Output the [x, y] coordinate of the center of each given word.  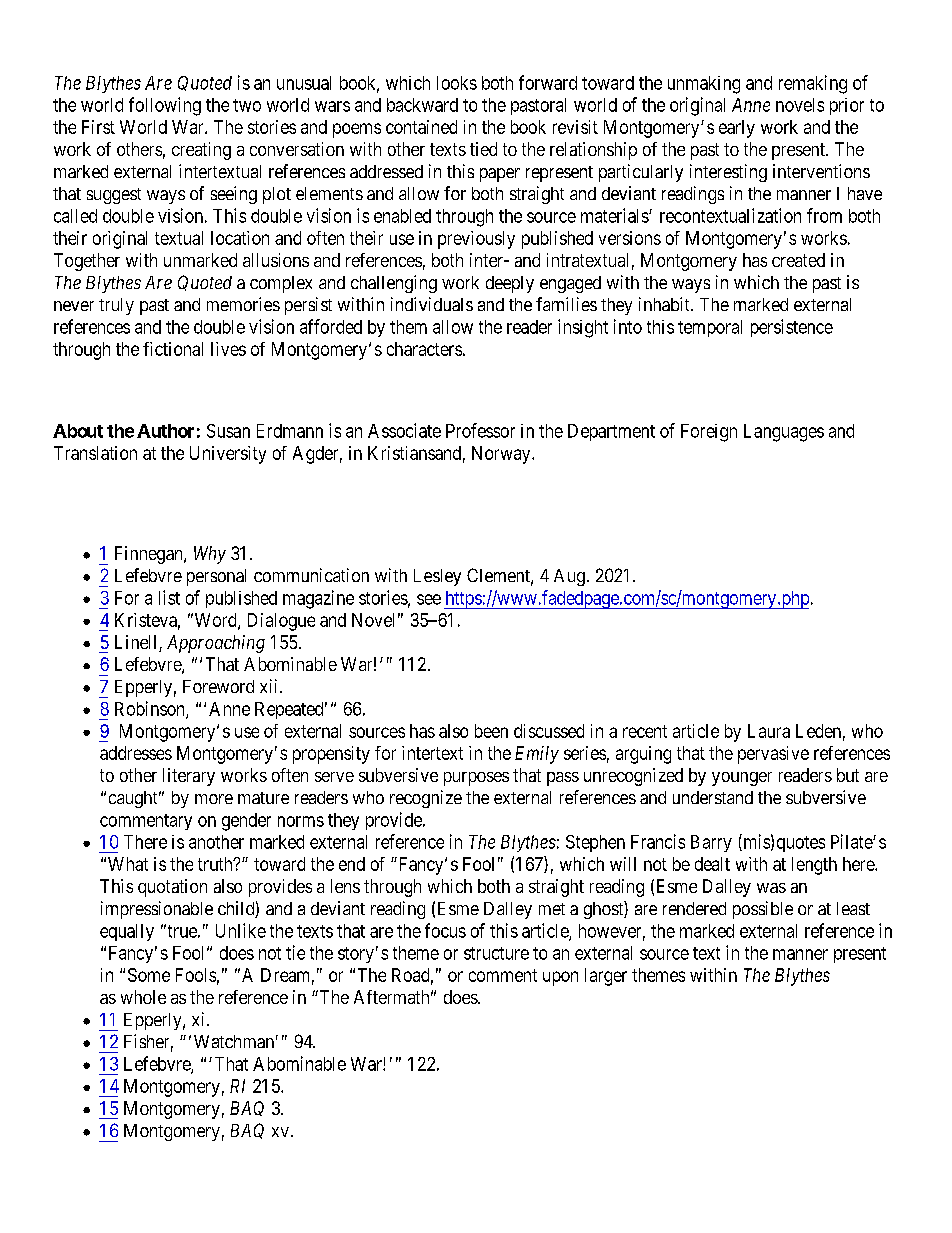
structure [496, 953]
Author [165, 431]
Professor [480, 430]
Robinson [151, 709]
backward [422, 105]
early [737, 129]
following [165, 106]
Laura [769, 731]
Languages [784, 433]
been [491, 731]
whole [143, 997]
